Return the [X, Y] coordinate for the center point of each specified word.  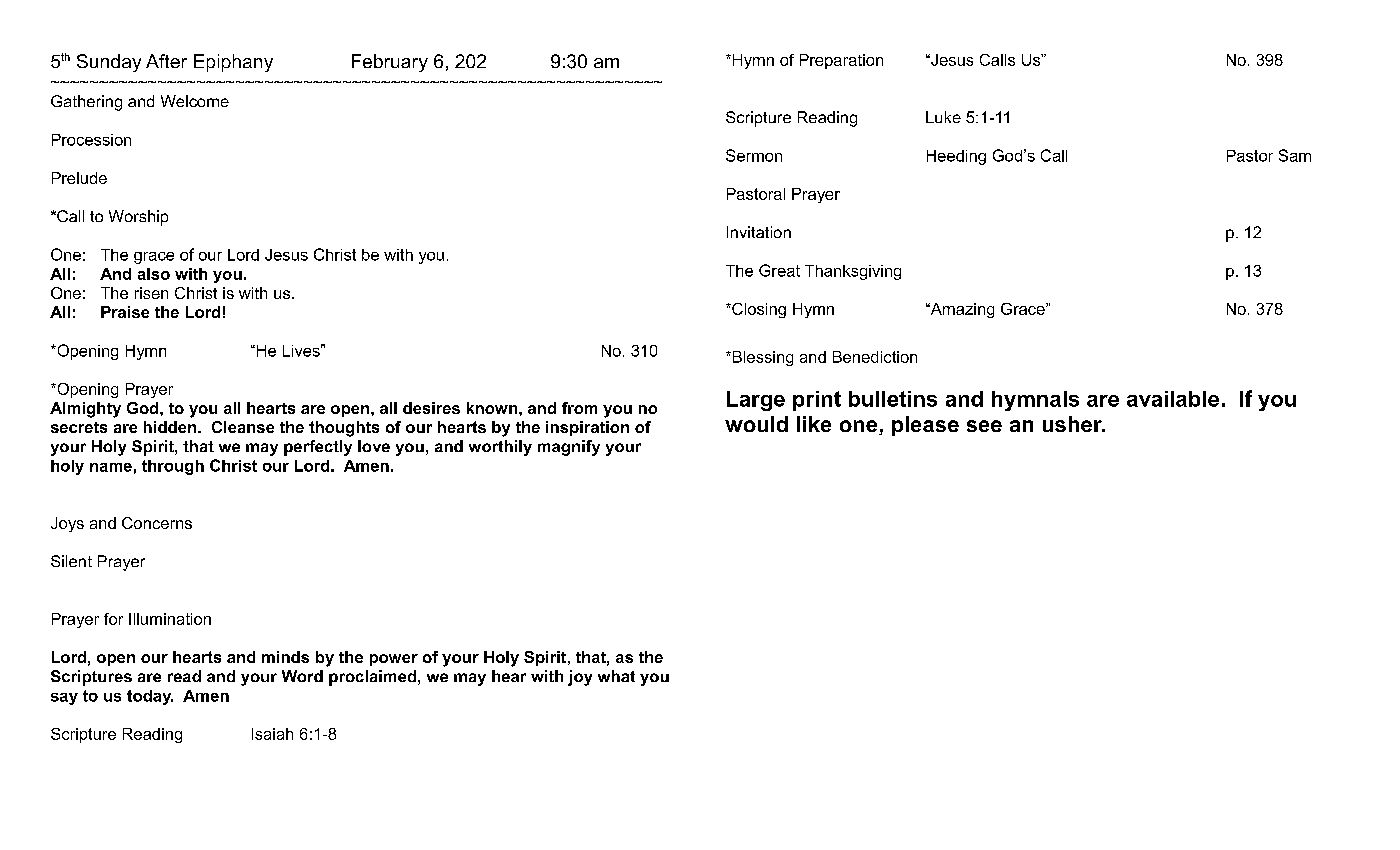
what [616, 676]
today [150, 697]
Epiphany [233, 63]
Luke [943, 117]
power [394, 660]
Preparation [841, 61]
